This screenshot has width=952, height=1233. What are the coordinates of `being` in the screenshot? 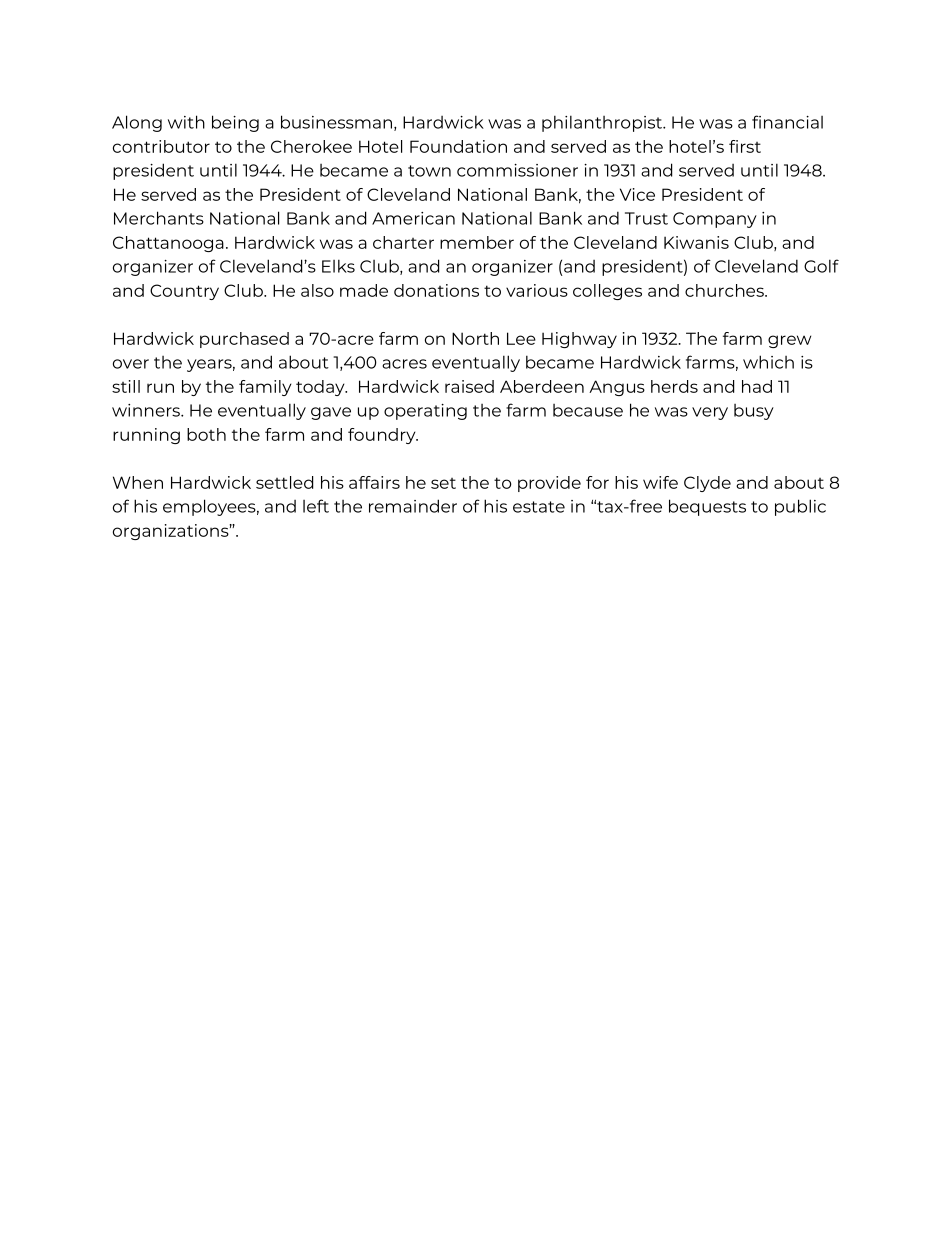 It's located at (235, 123).
